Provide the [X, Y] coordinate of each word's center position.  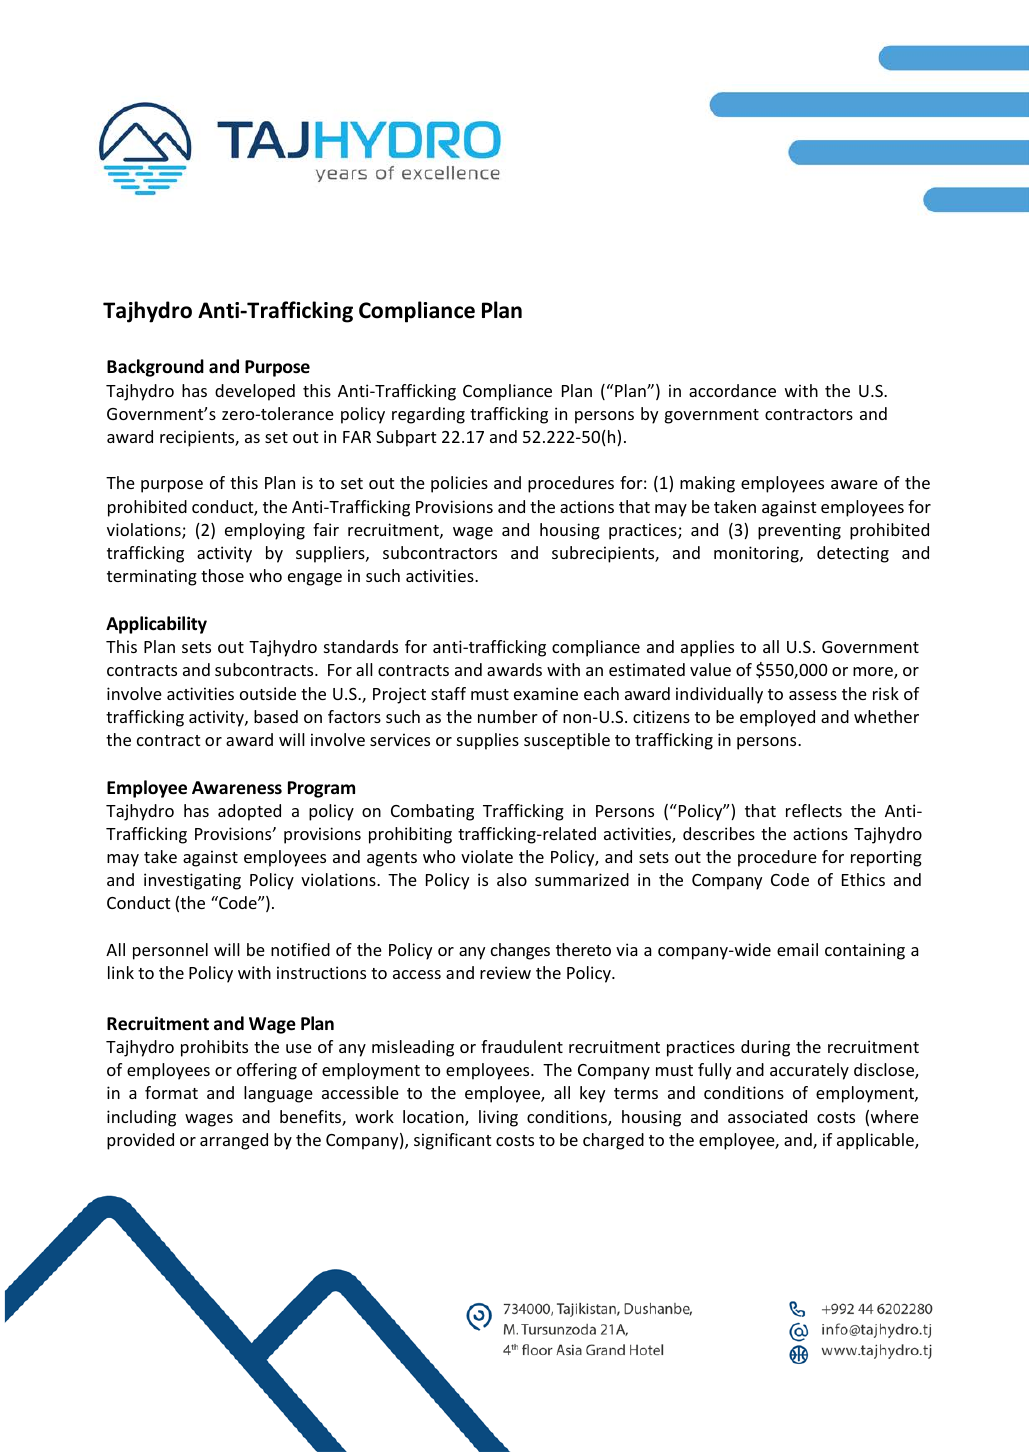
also [512, 879]
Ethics [863, 879]
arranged [234, 1141]
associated [767, 1116]
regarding [428, 415]
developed [255, 392]
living [498, 1118]
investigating [192, 881]
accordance [732, 390]
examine [546, 693]
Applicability [156, 625]
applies [707, 648]
